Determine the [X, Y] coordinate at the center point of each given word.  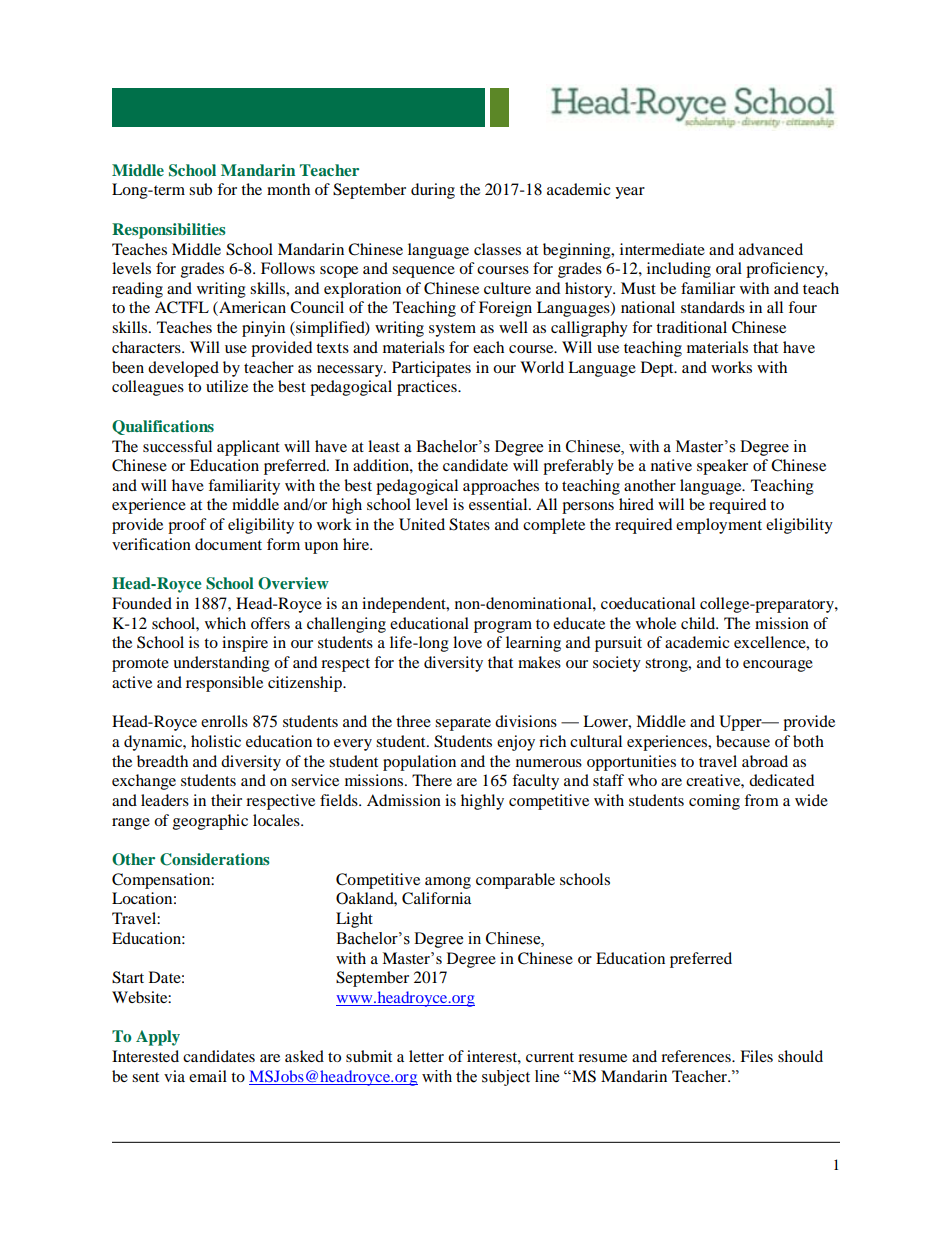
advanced [771, 249]
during [433, 191]
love [467, 642]
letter [426, 1056]
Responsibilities [169, 231]
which [225, 623]
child [699, 623]
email [208, 1076]
